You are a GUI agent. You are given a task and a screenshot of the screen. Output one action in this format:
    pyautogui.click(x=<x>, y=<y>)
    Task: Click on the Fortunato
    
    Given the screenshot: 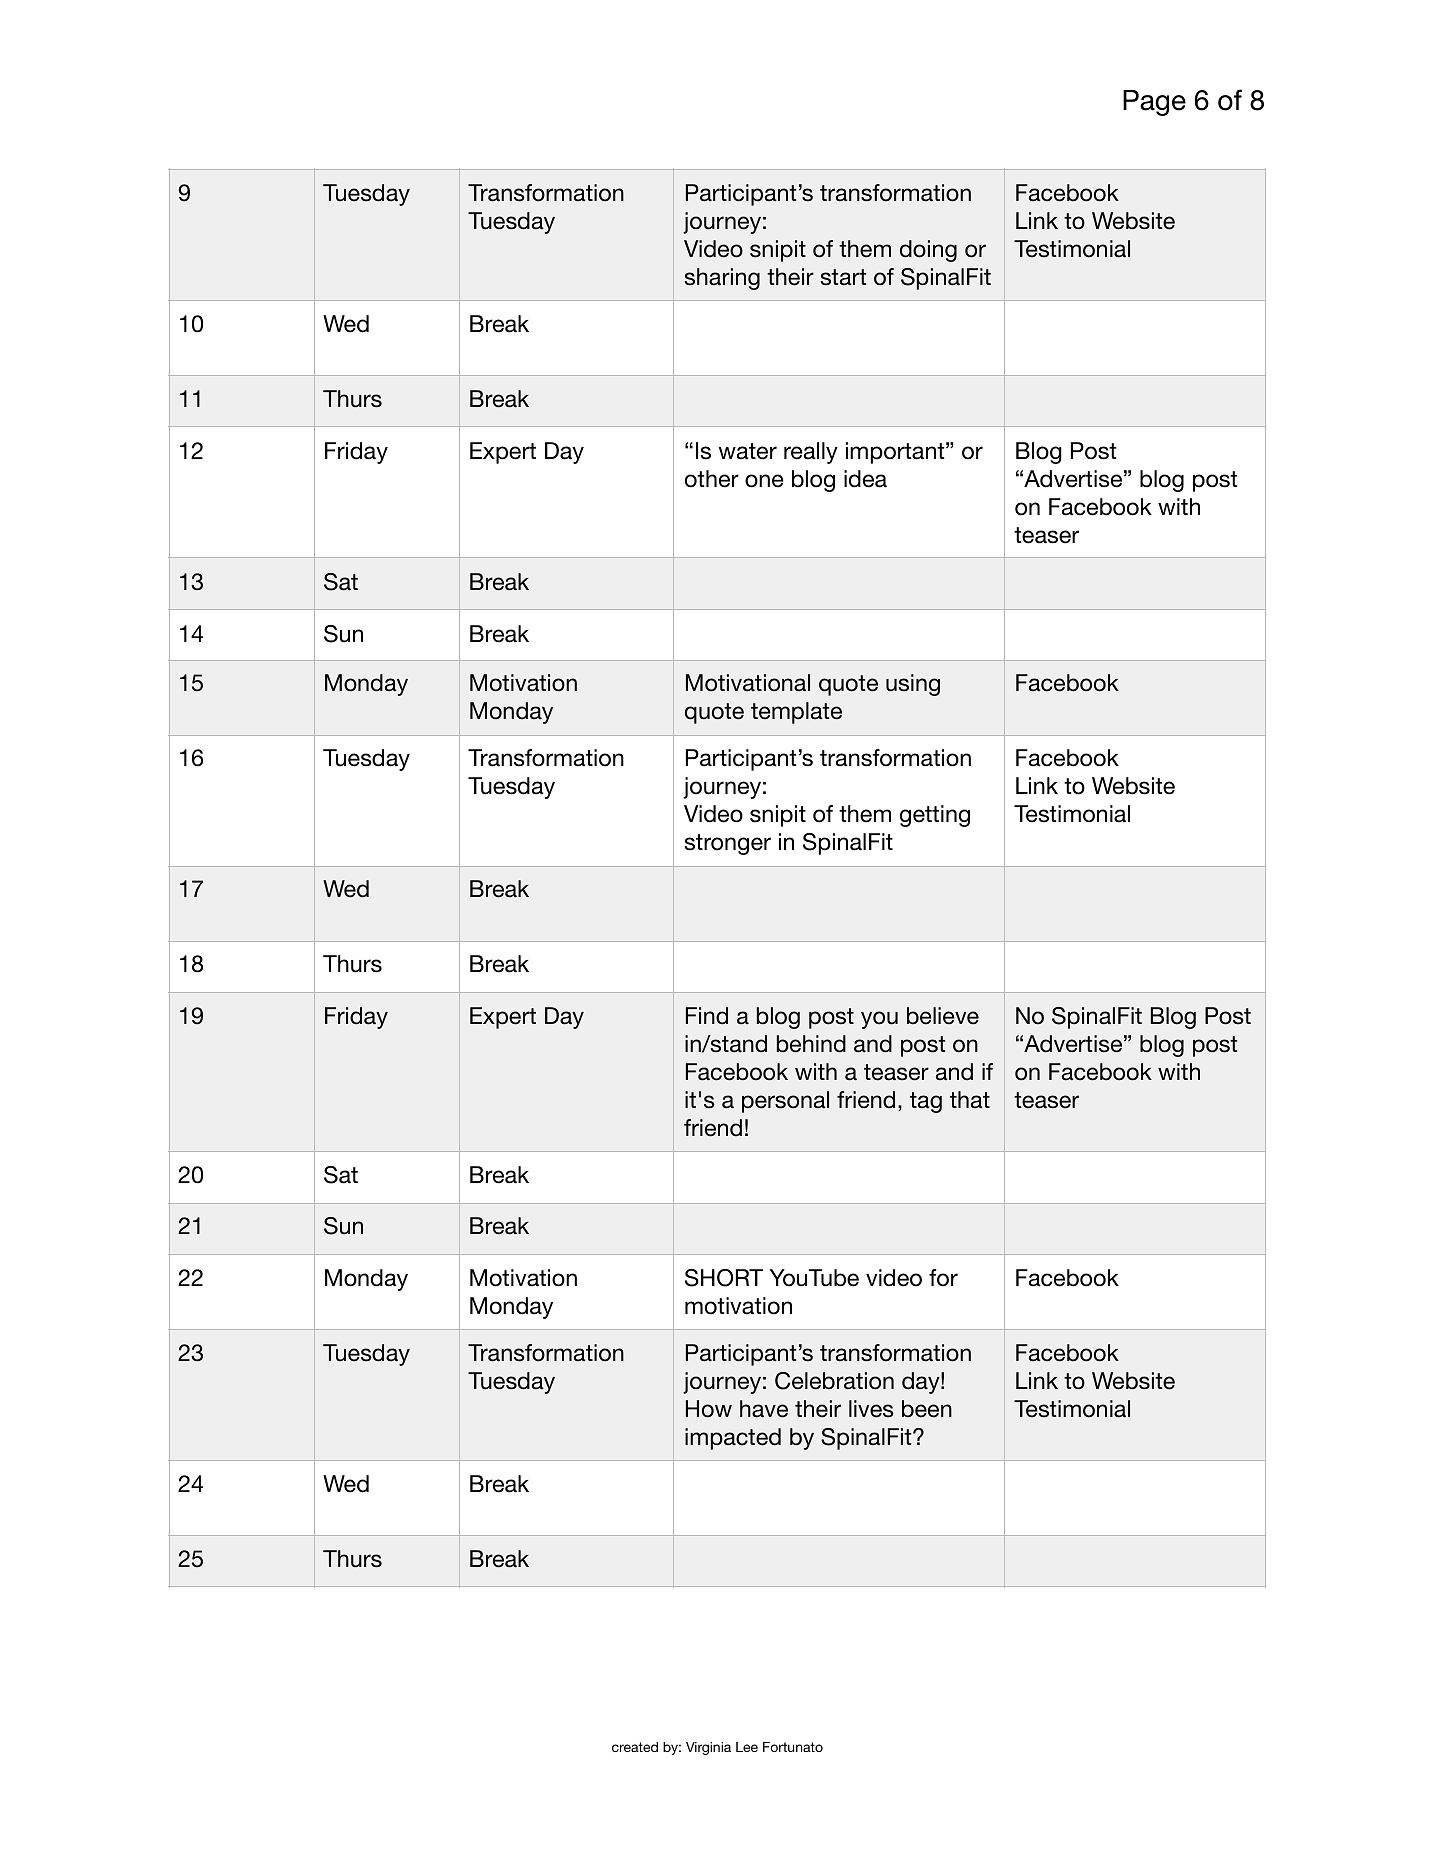 What is the action you would take?
    pyautogui.click(x=793, y=1747)
